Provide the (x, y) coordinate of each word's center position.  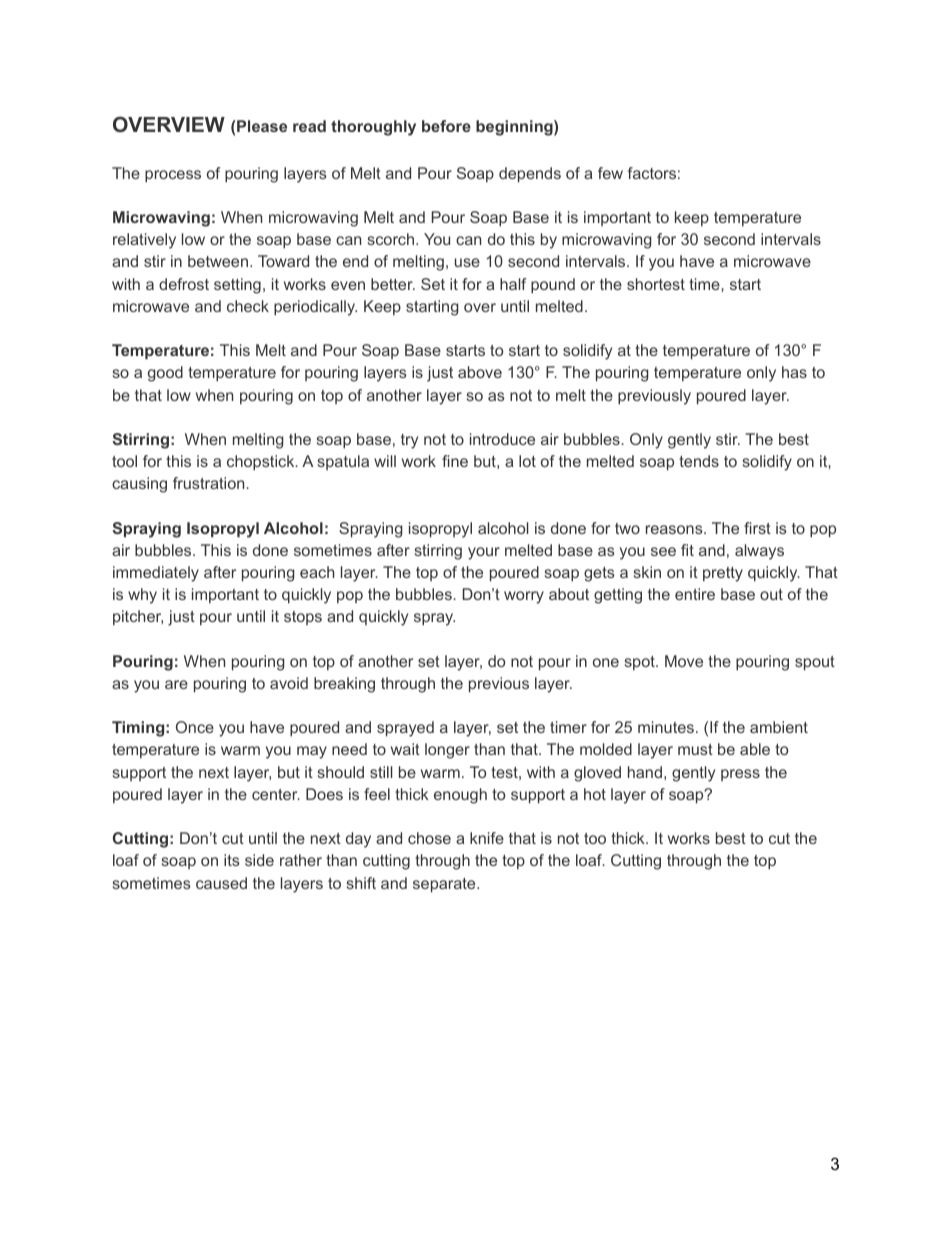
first (757, 528)
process (173, 176)
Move (684, 661)
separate (445, 885)
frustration (210, 483)
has (794, 372)
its (232, 860)
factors (652, 173)
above (480, 372)
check (248, 306)
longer (447, 751)
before (446, 126)
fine (455, 461)
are (176, 684)
